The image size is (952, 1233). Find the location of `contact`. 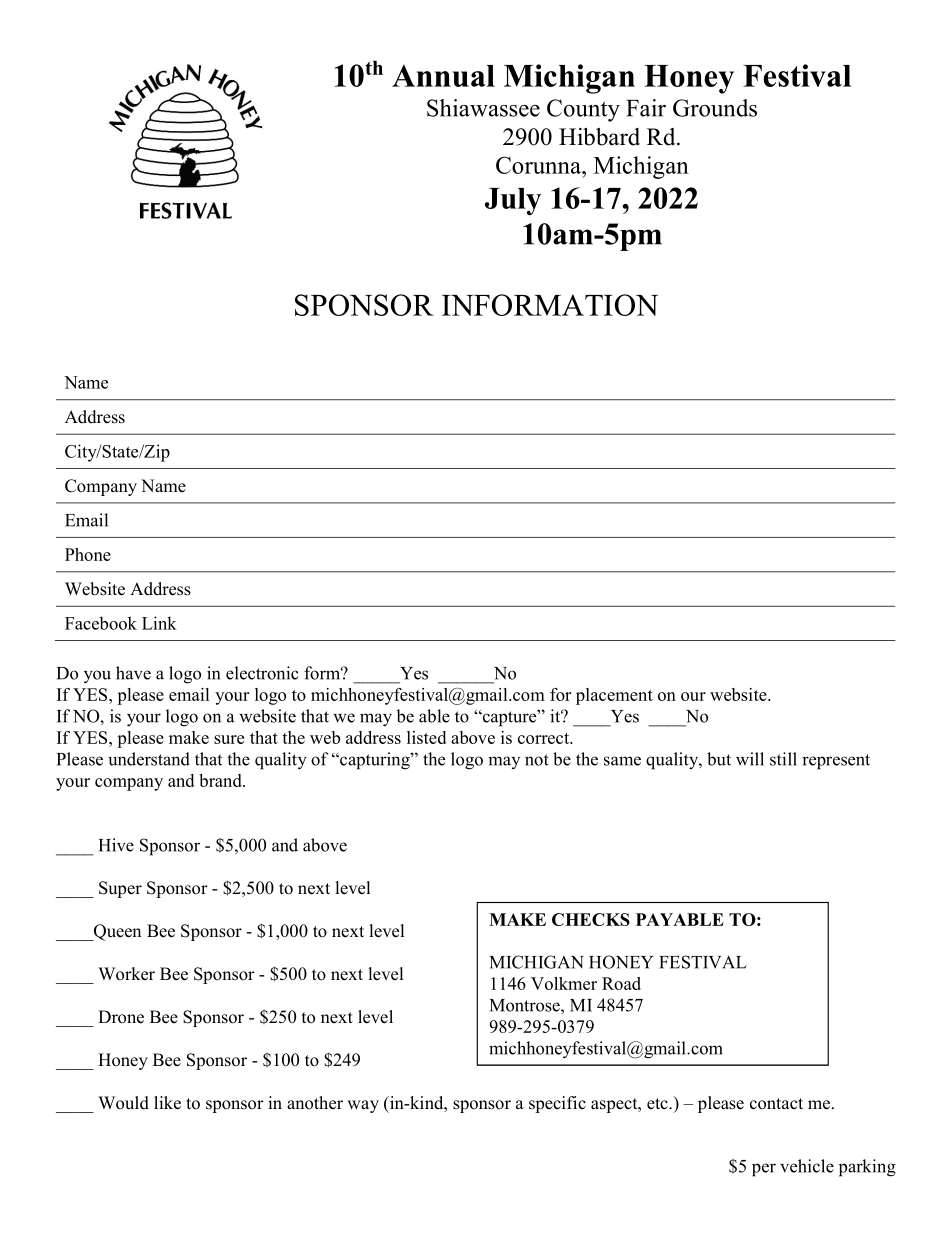

contact is located at coordinates (776, 1104).
